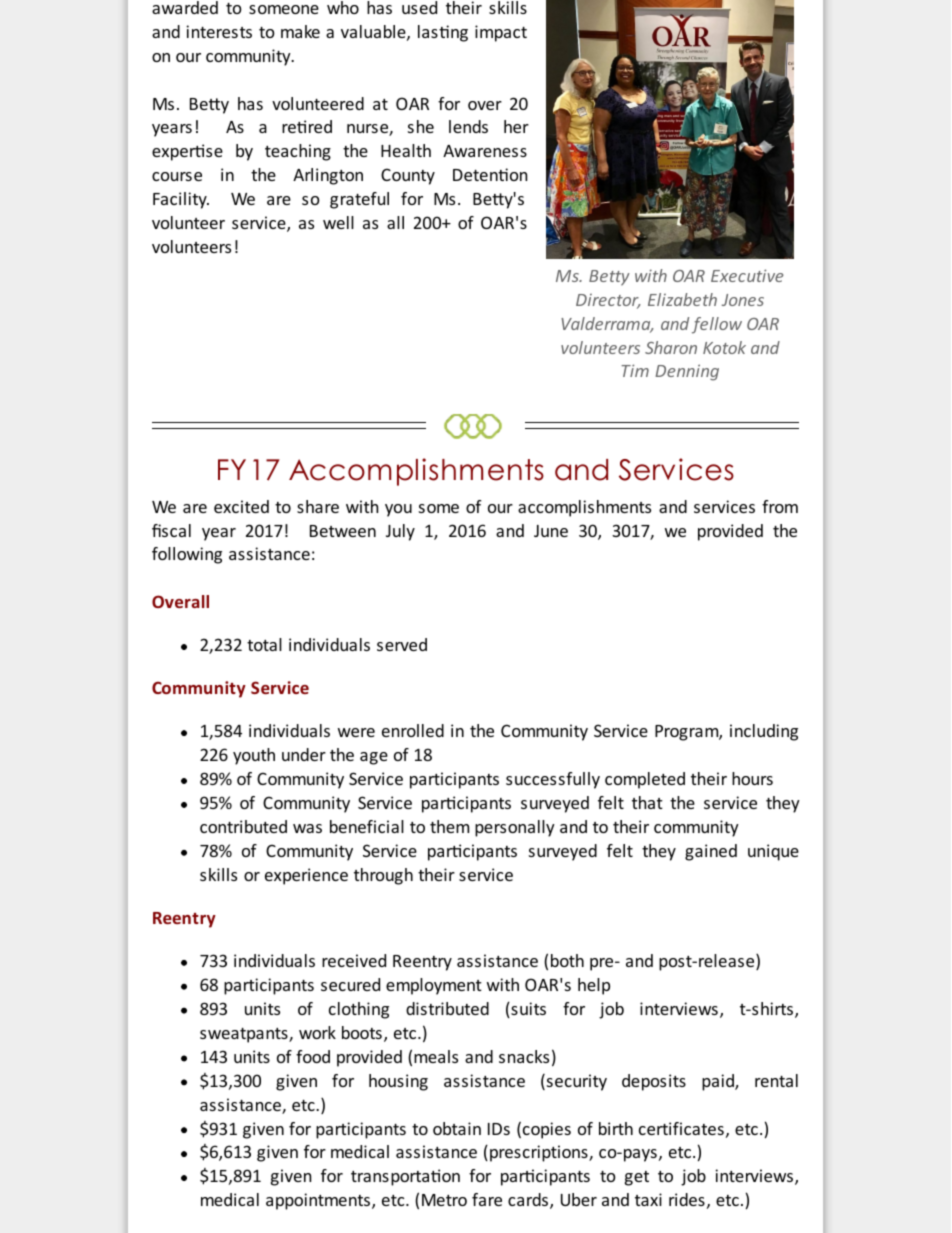 The image size is (952, 1233). I want to click on interests, so click(219, 31).
